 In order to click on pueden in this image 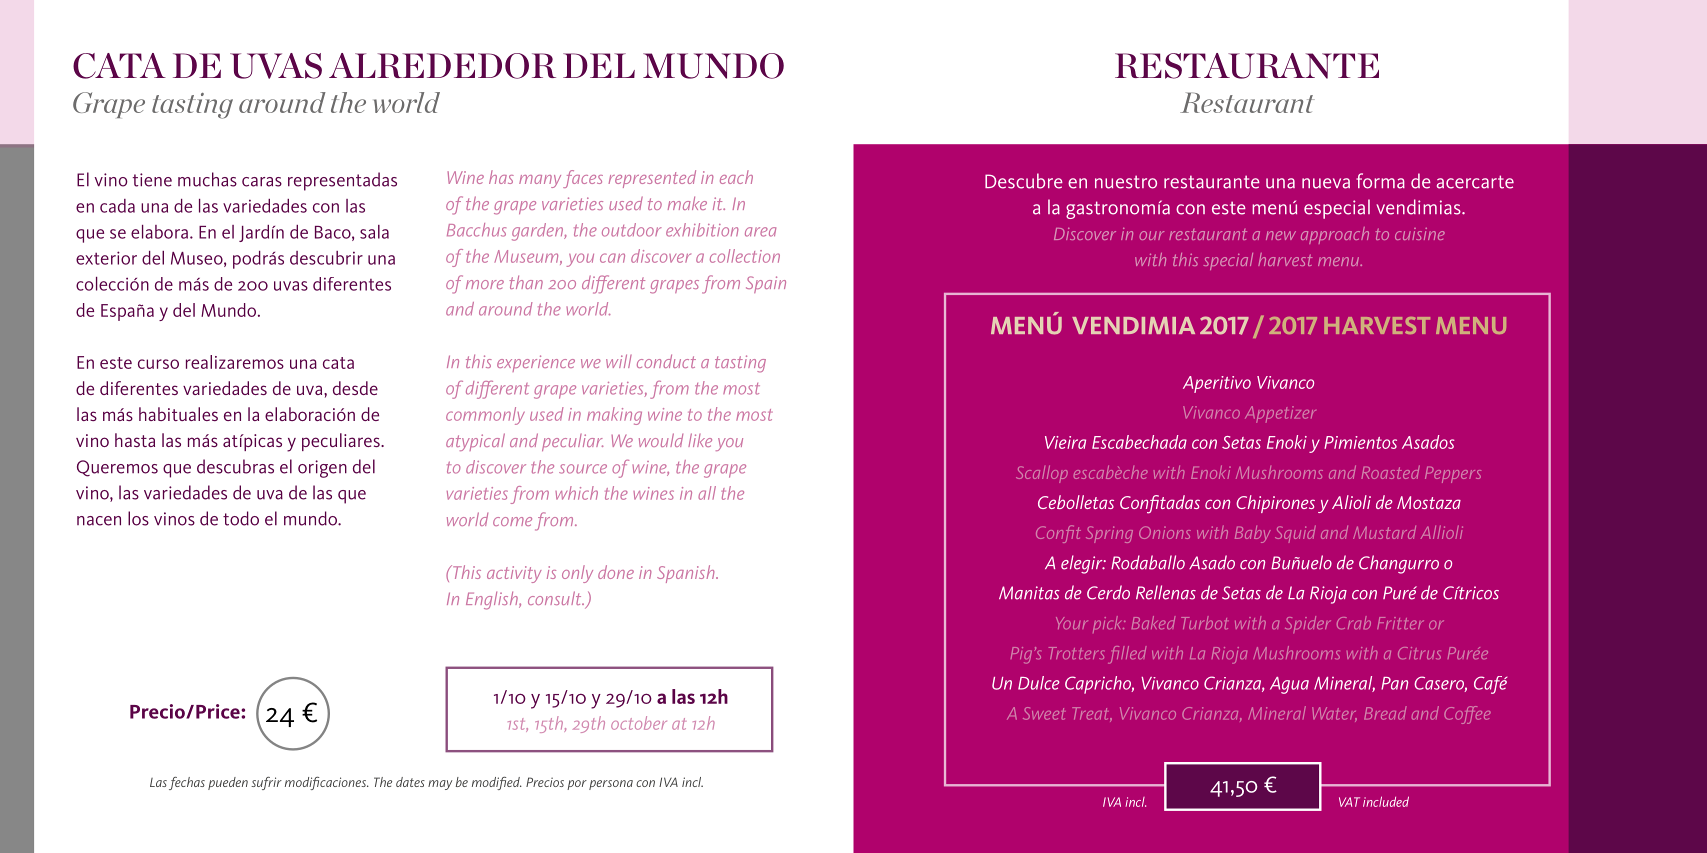, I will do `click(228, 783)`.
